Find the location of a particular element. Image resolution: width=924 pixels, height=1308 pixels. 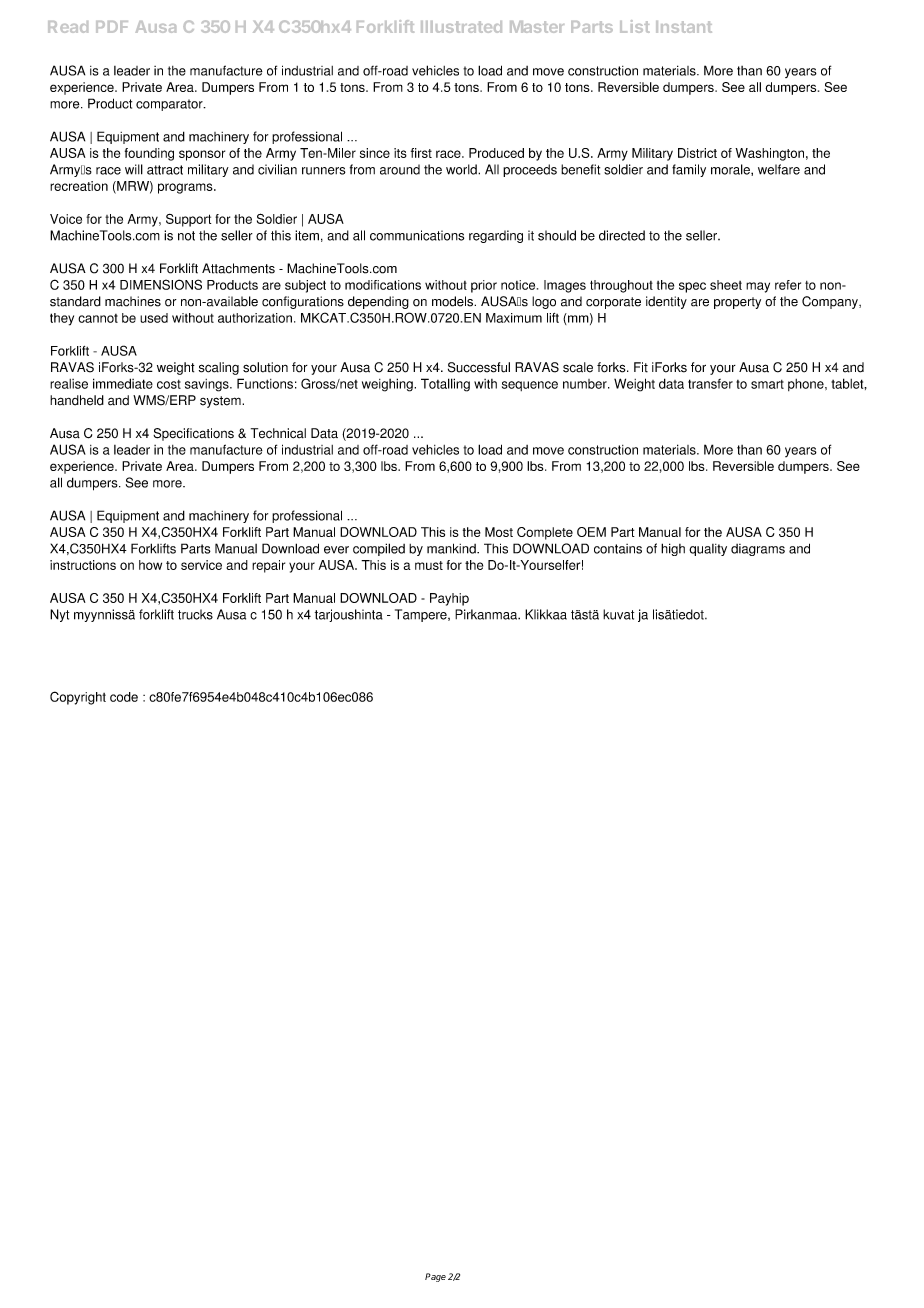

how is located at coordinates (150, 565).
